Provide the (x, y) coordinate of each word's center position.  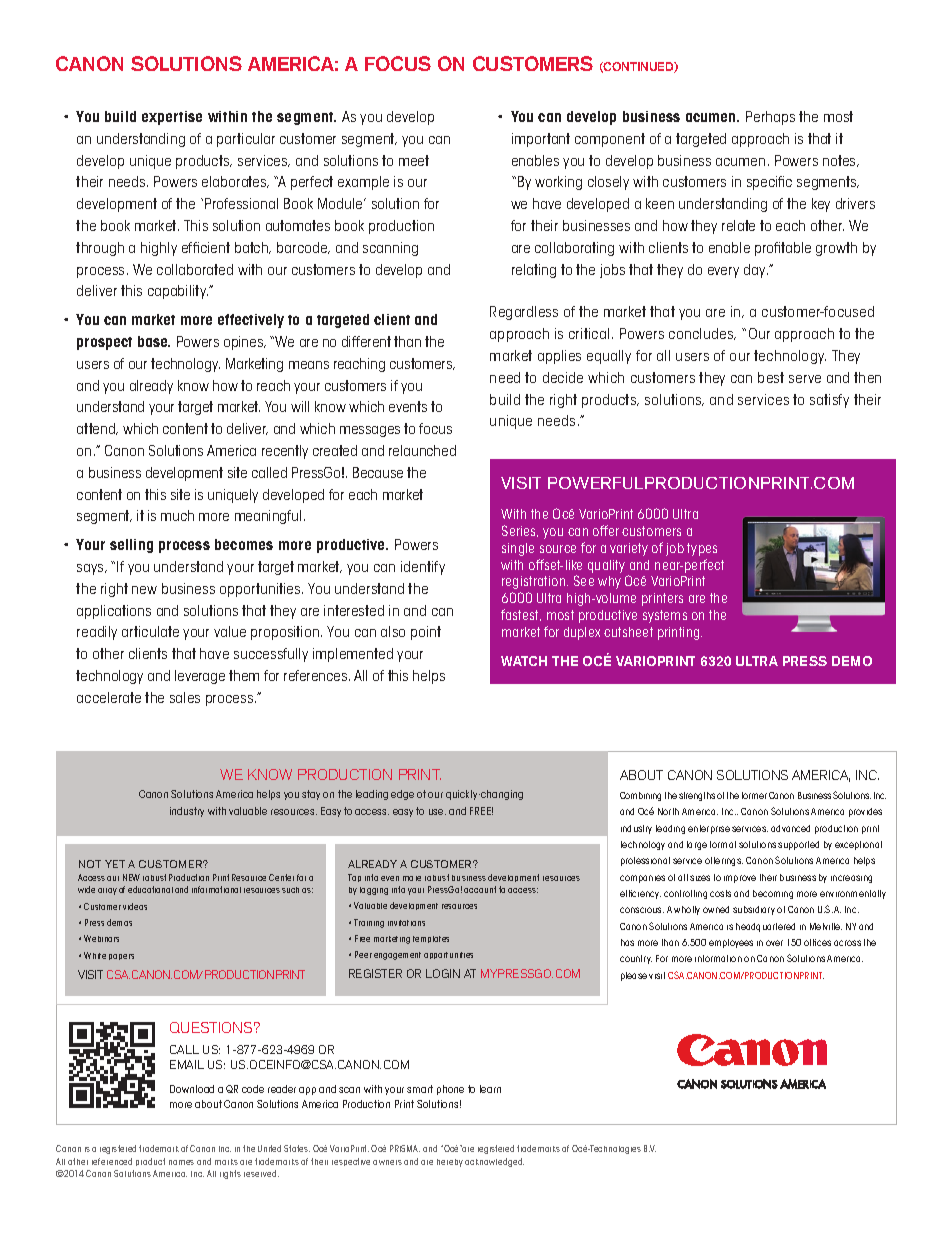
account (480, 889)
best (771, 377)
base (154, 341)
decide (563, 377)
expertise (172, 118)
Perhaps (770, 118)
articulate (150, 631)
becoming (773, 894)
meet (414, 160)
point (426, 633)
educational (150, 889)
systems (665, 616)
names (181, 1162)
